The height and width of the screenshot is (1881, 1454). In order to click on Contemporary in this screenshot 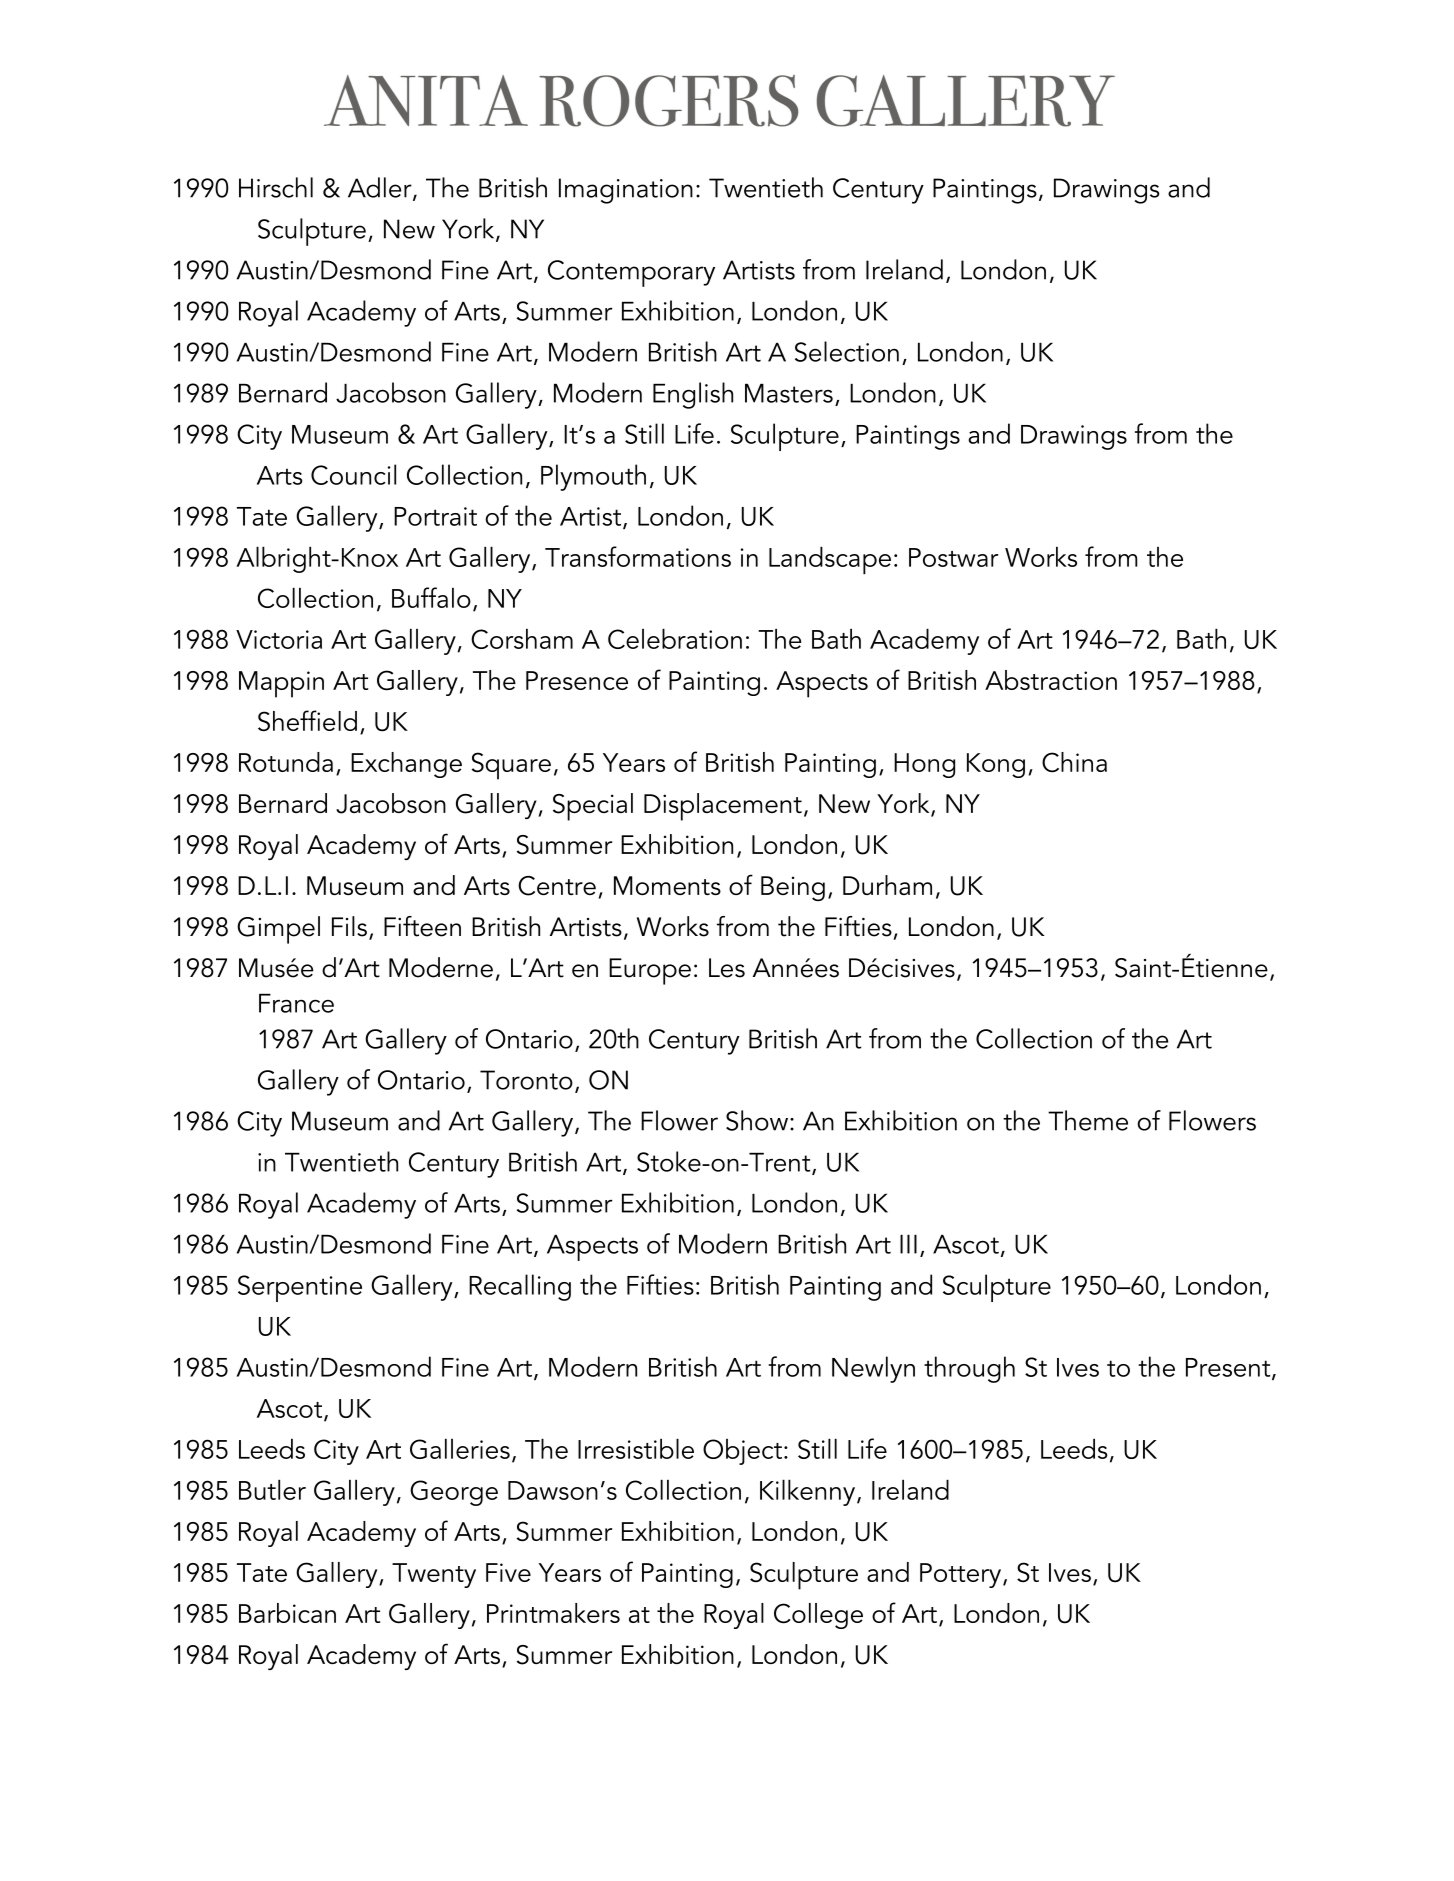, I will do `click(631, 273)`.
